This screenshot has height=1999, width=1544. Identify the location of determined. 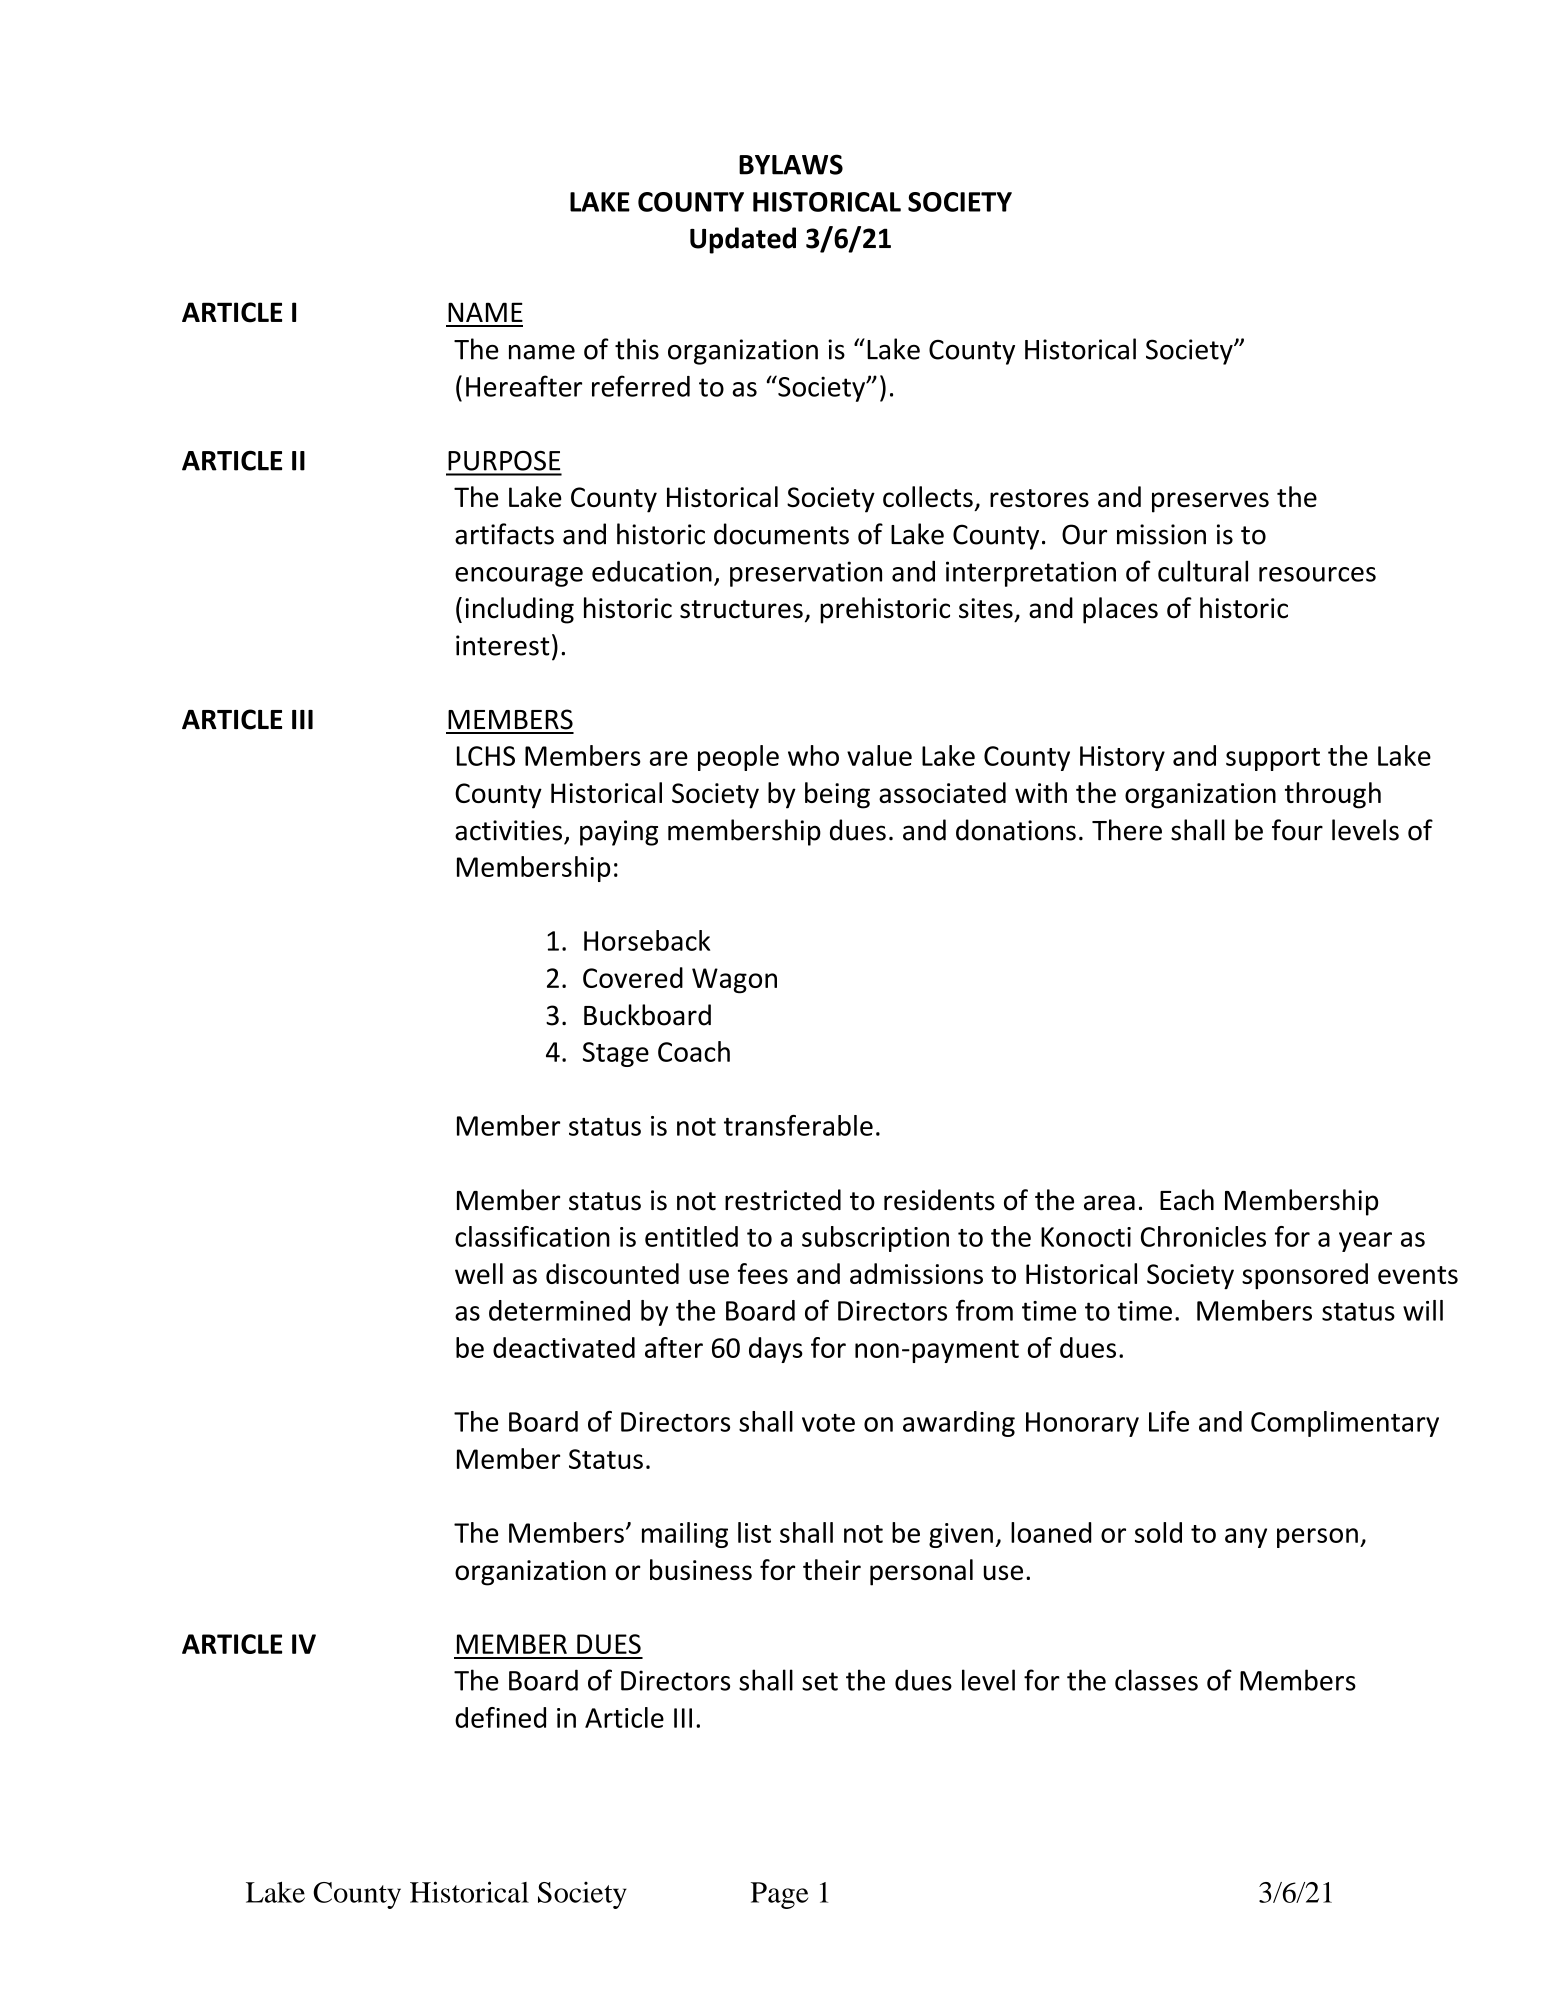
(559, 1310).
